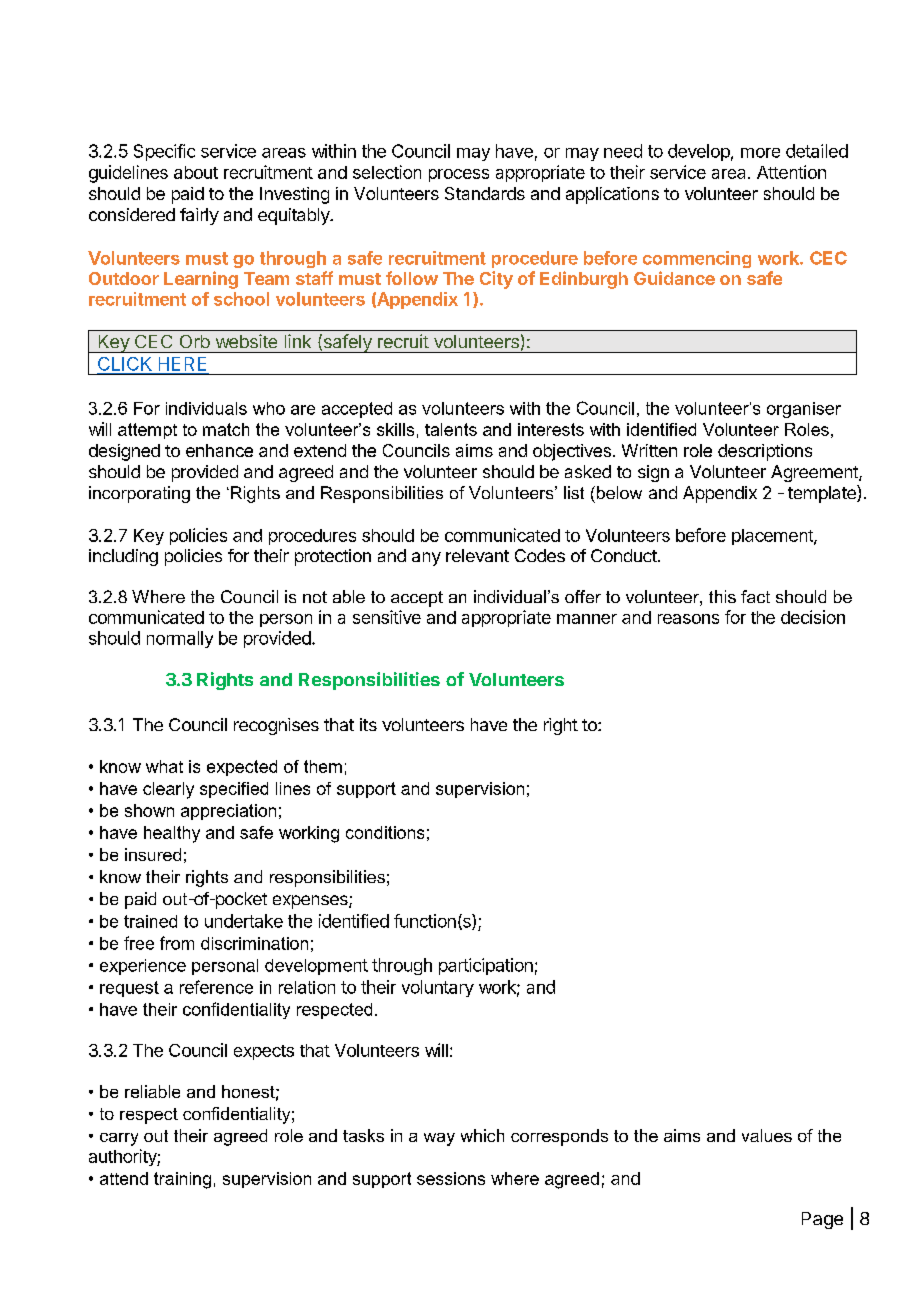 The width and height of the document is (924, 1308). I want to click on process, so click(459, 175).
